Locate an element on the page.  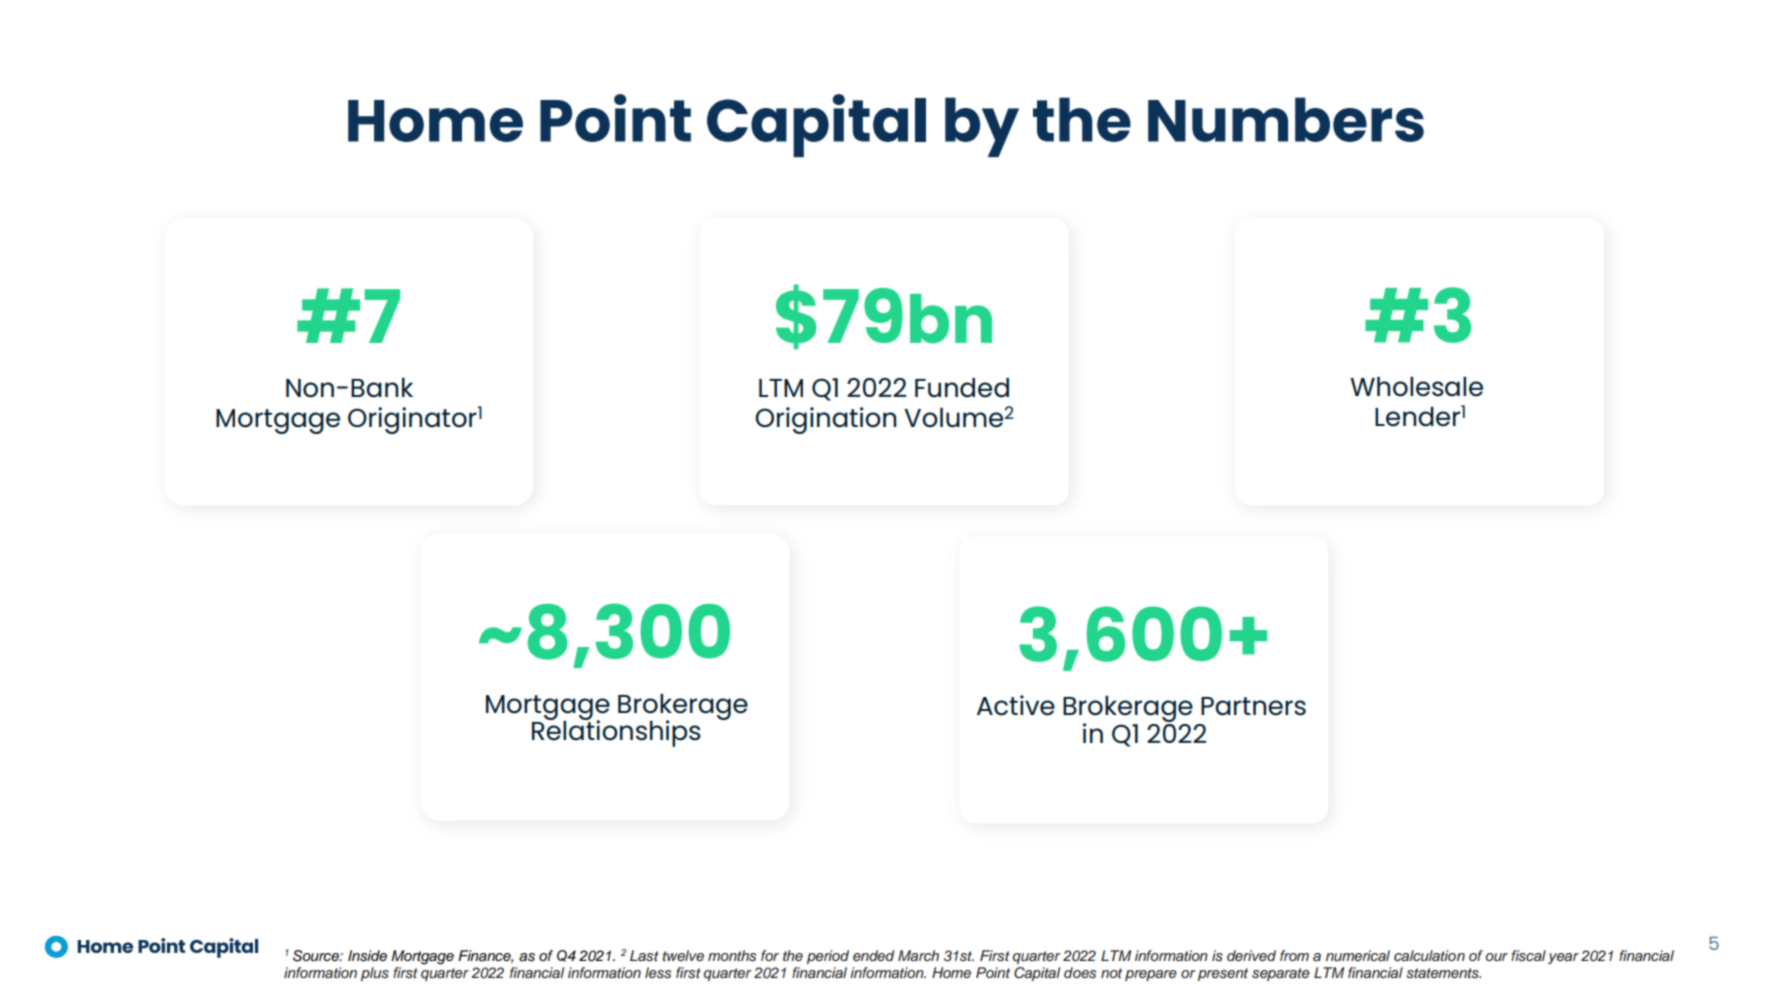
Numbers is located at coordinates (1286, 119).
